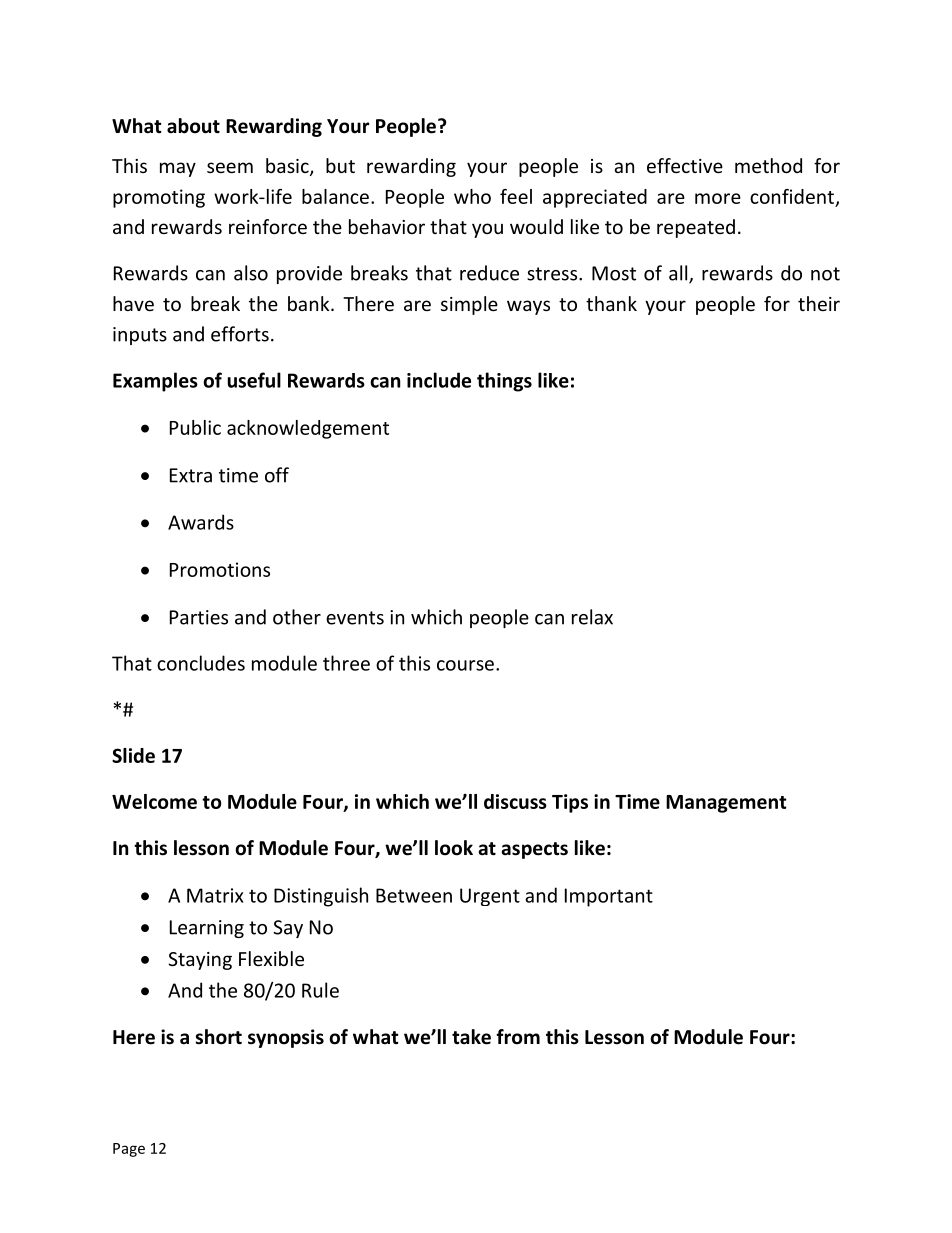  What do you see at coordinates (215, 895) in the screenshot?
I see `Matrix` at bounding box center [215, 895].
